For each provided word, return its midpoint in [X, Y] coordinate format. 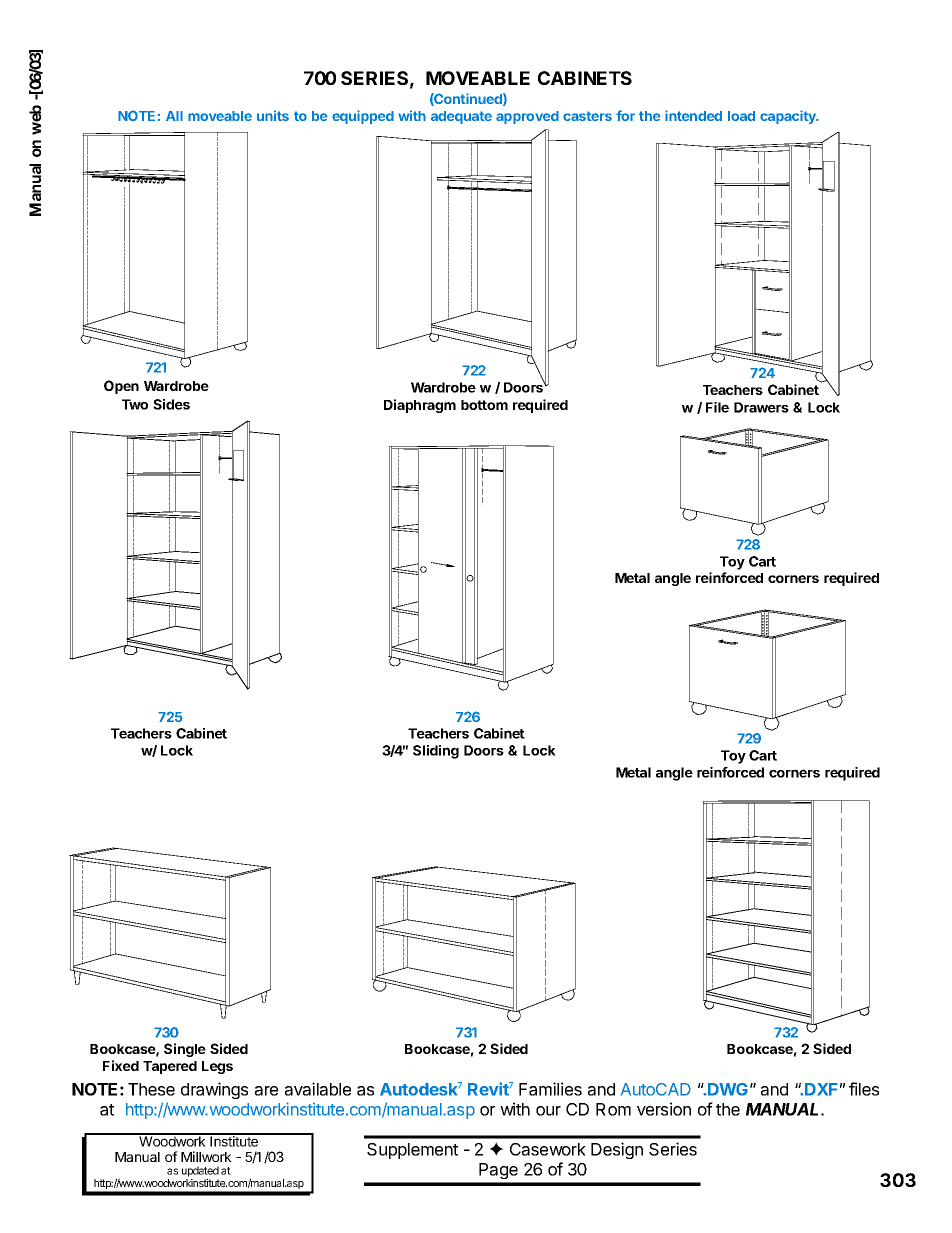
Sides [171, 404]
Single [185, 1050]
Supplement [412, 1151]
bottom [484, 405]
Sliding [436, 752]
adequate [461, 117]
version [664, 1109]
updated [200, 1171]
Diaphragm [420, 406]
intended [693, 115]
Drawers [761, 407]
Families [550, 1089]
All [174, 116]
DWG [728, 1089]
